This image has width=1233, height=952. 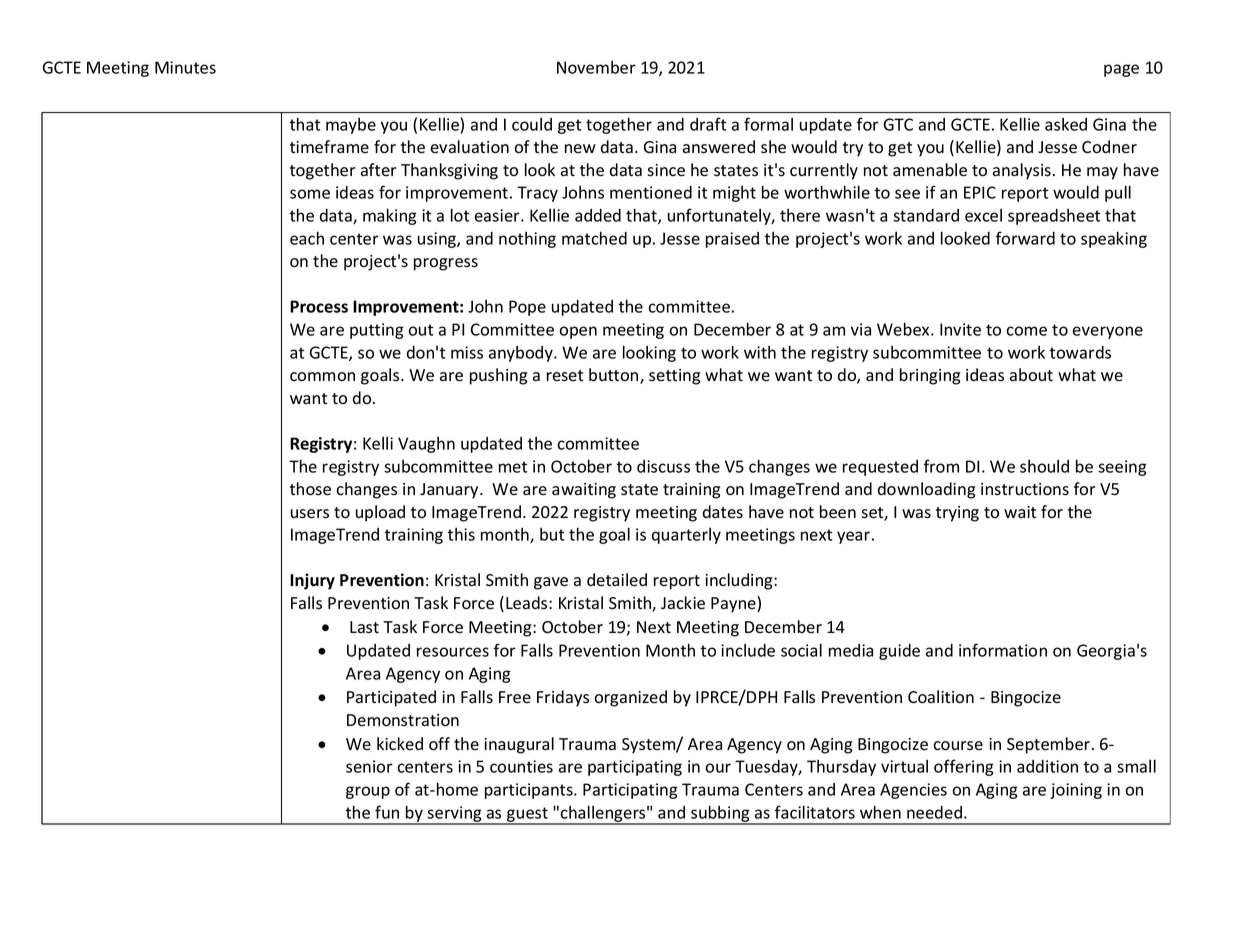 I want to click on asked, so click(x=1066, y=124).
